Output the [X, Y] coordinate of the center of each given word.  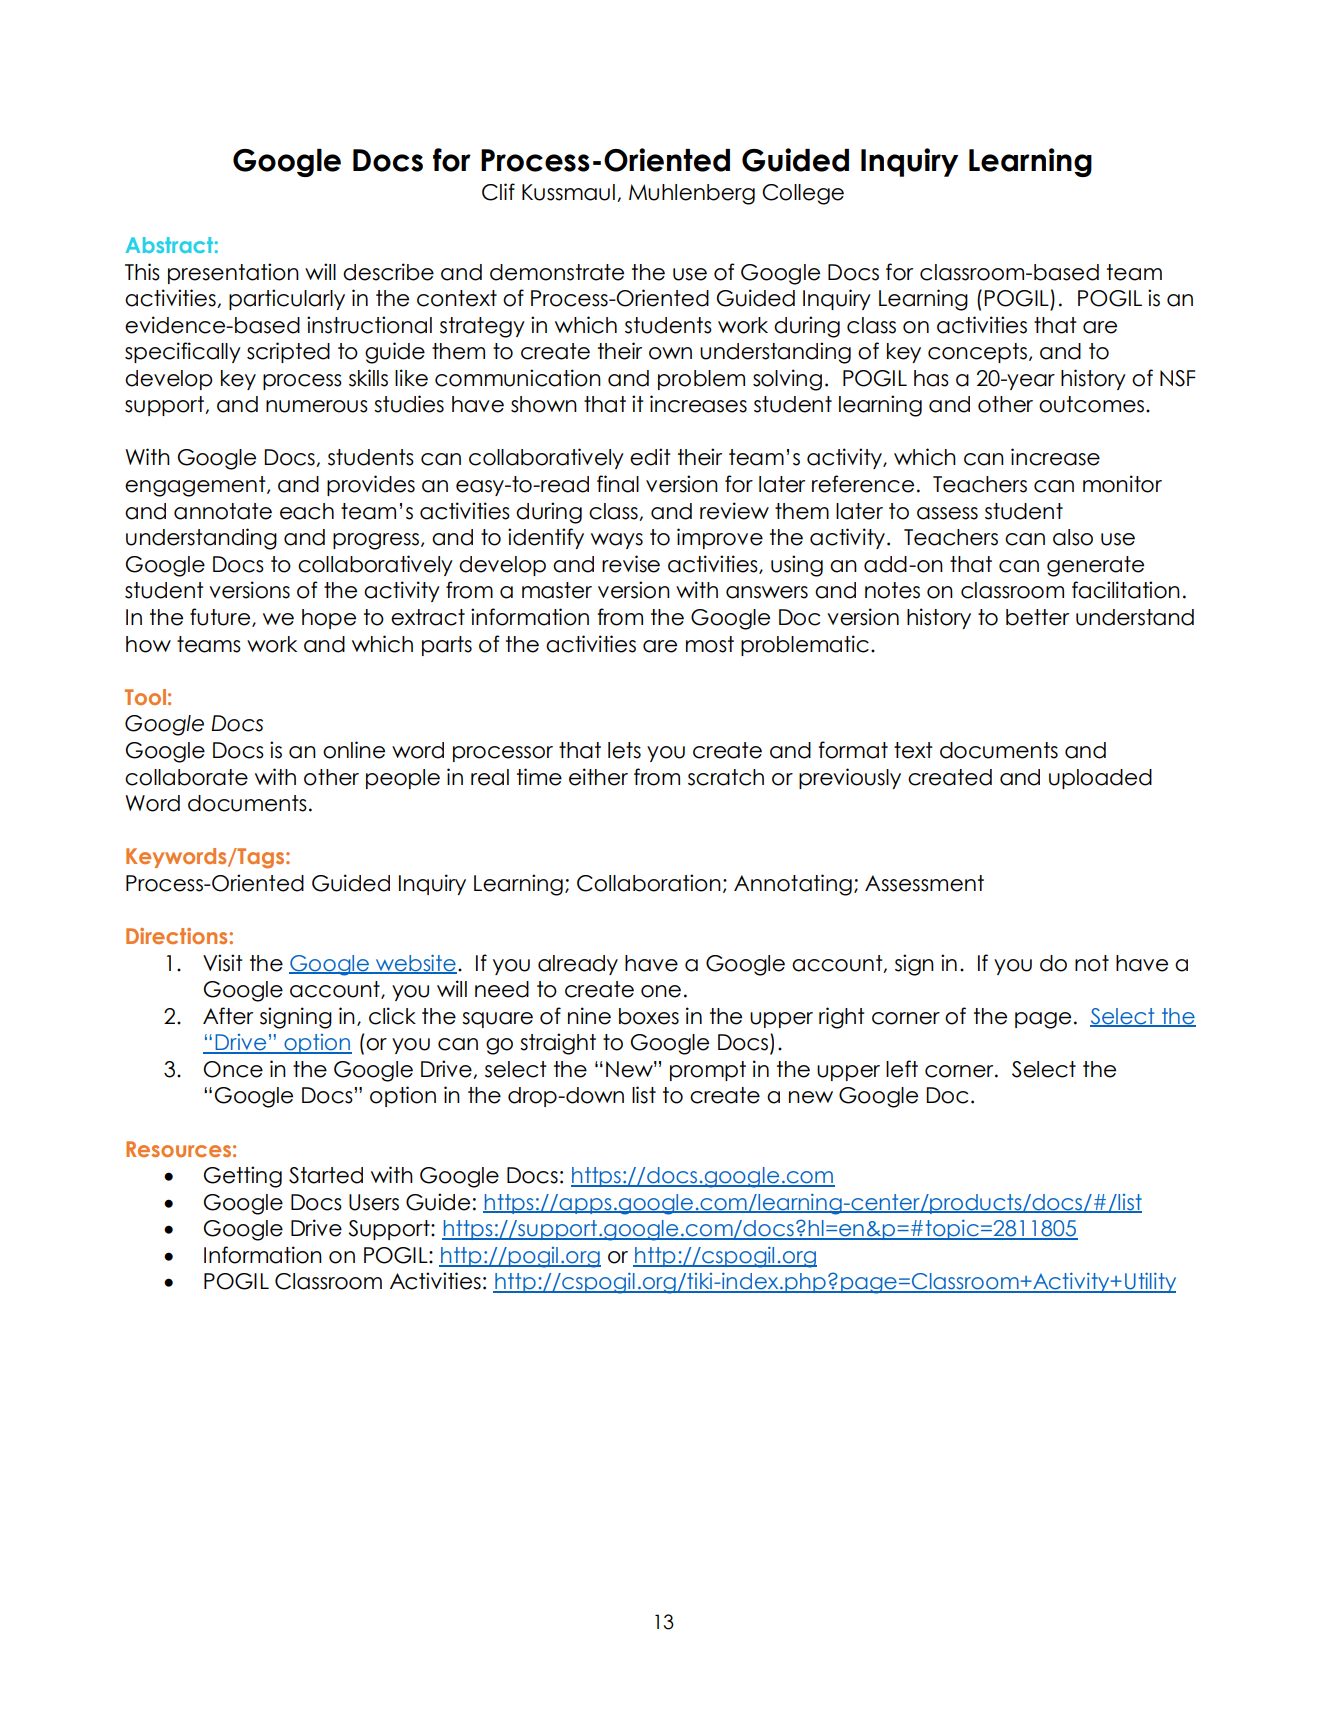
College [803, 194]
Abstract [169, 245]
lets [624, 750]
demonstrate [557, 272]
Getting [243, 1177]
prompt [708, 1071]
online [354, 750]
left [902, 1069]
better [1037, 617]
